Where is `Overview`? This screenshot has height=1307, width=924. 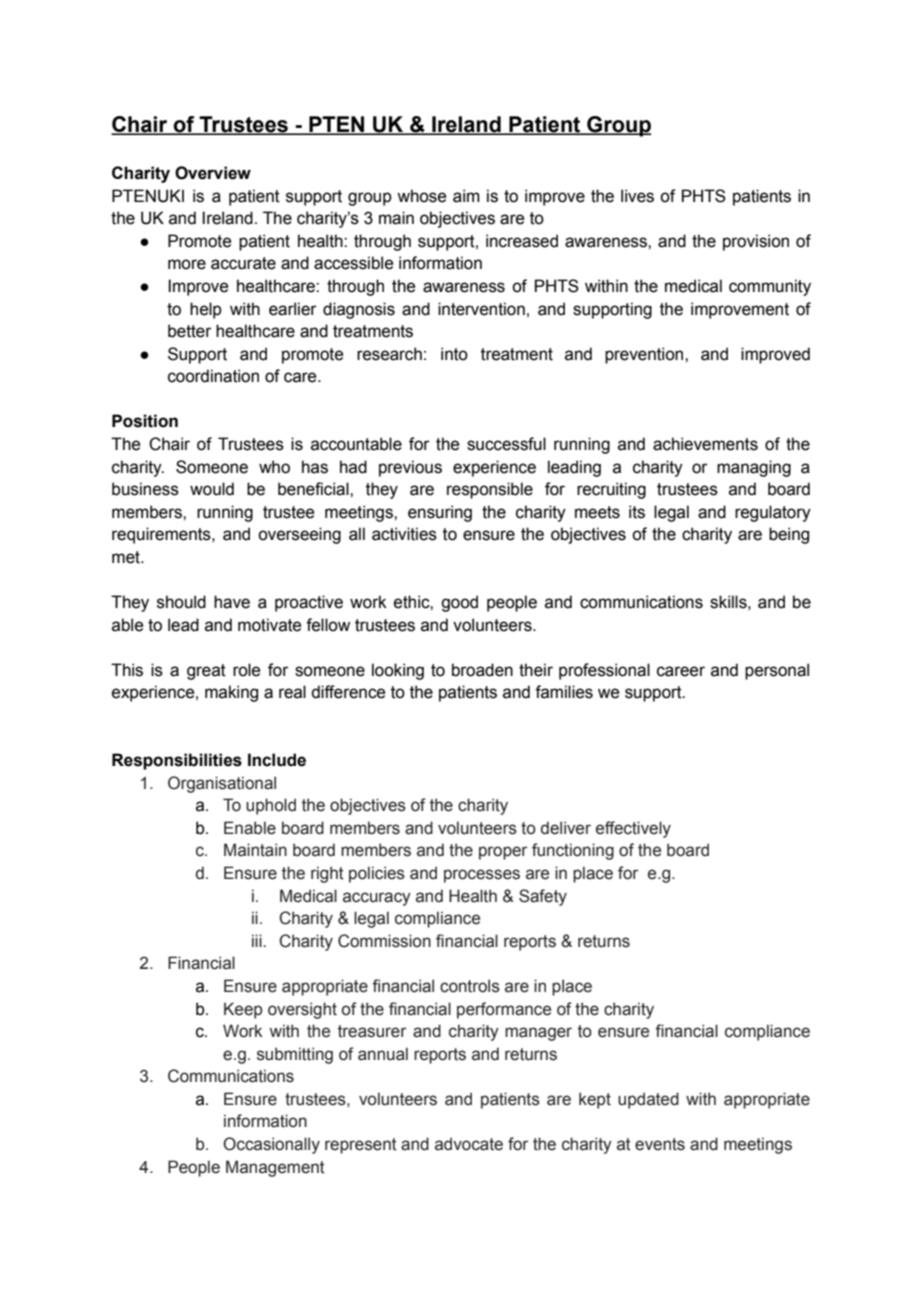 Overview is located at coordinates (213, 173).
